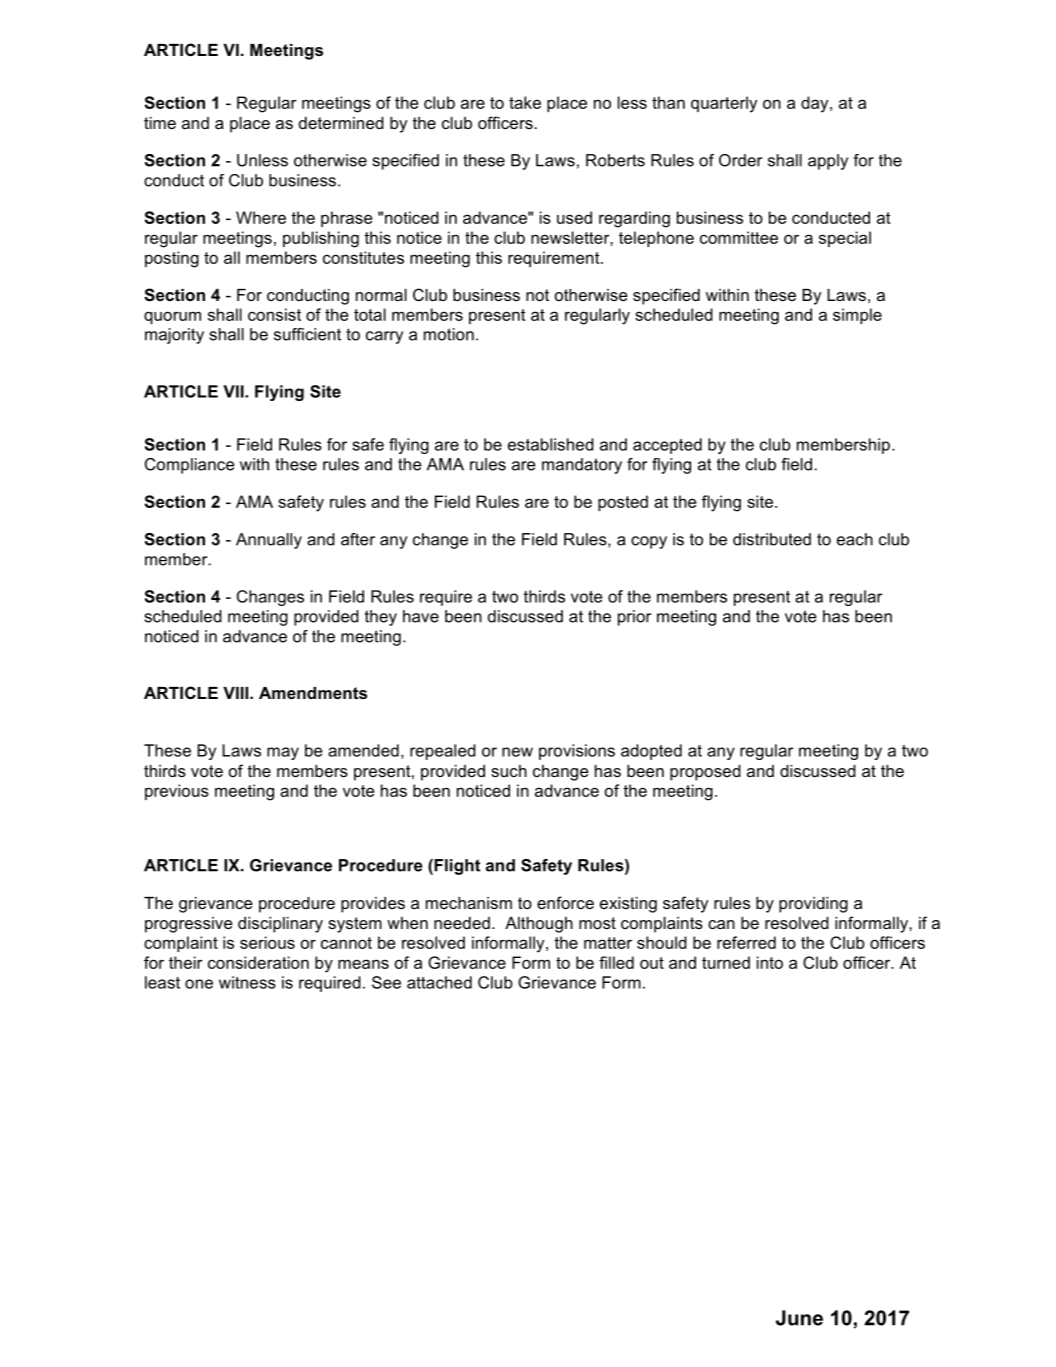  I want to click on distributed, so click(772, 539).
